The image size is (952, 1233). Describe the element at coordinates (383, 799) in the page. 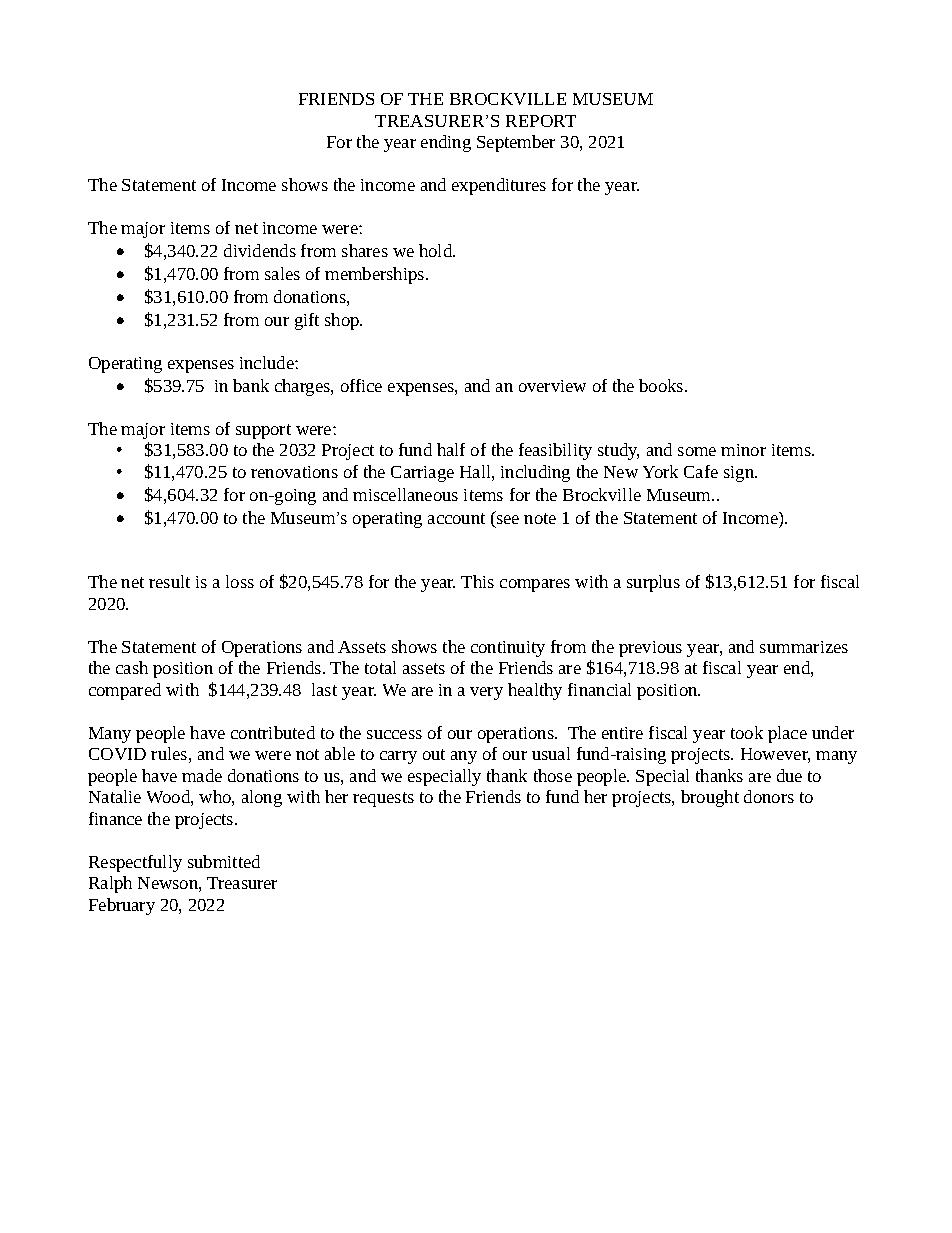

I see `requests` at that location.
